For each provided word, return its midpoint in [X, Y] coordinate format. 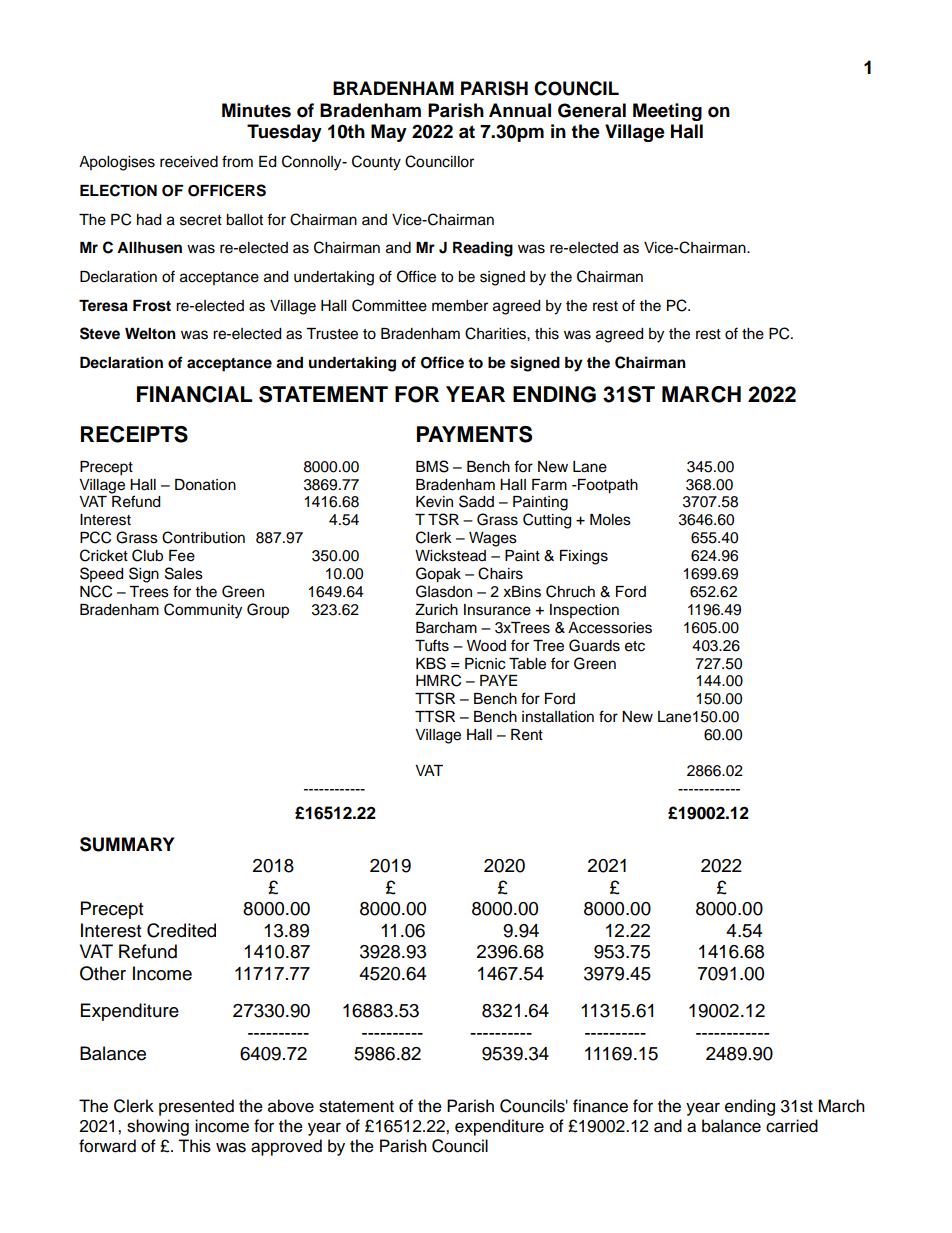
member [460, 306]
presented [196, 1107]
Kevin [434, 502]
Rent [527, 735]
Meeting [667, 112]
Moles [610, 520]
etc [635, 646]
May [389, 133]
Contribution [203, 537]
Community [203, 611]
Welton [150, 334]
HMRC [438, 680]
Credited [181, 930]
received [189, 162]
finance [600, 1106]
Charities [496, 333]
